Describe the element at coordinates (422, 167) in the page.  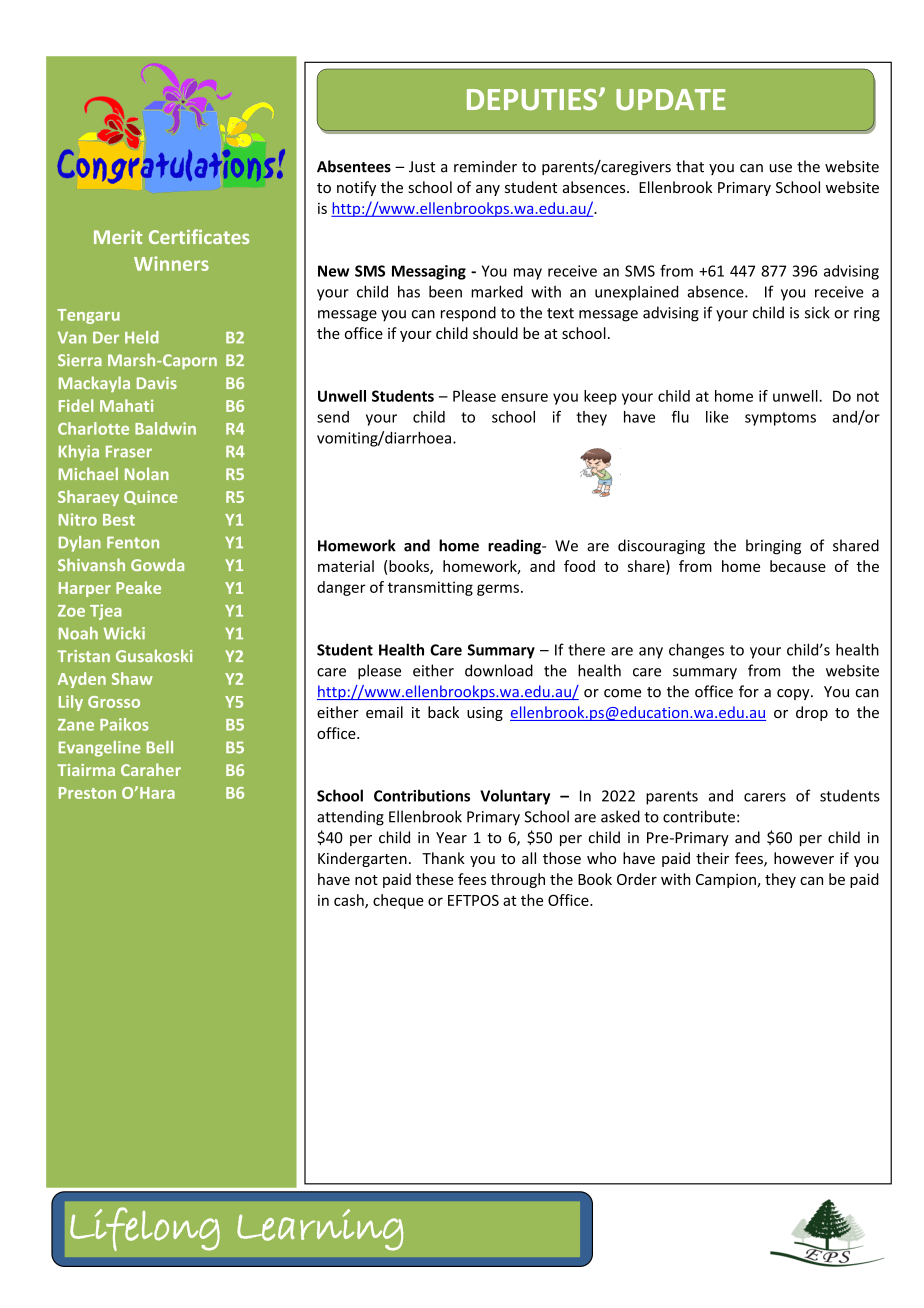
I see `Just` at that location.
